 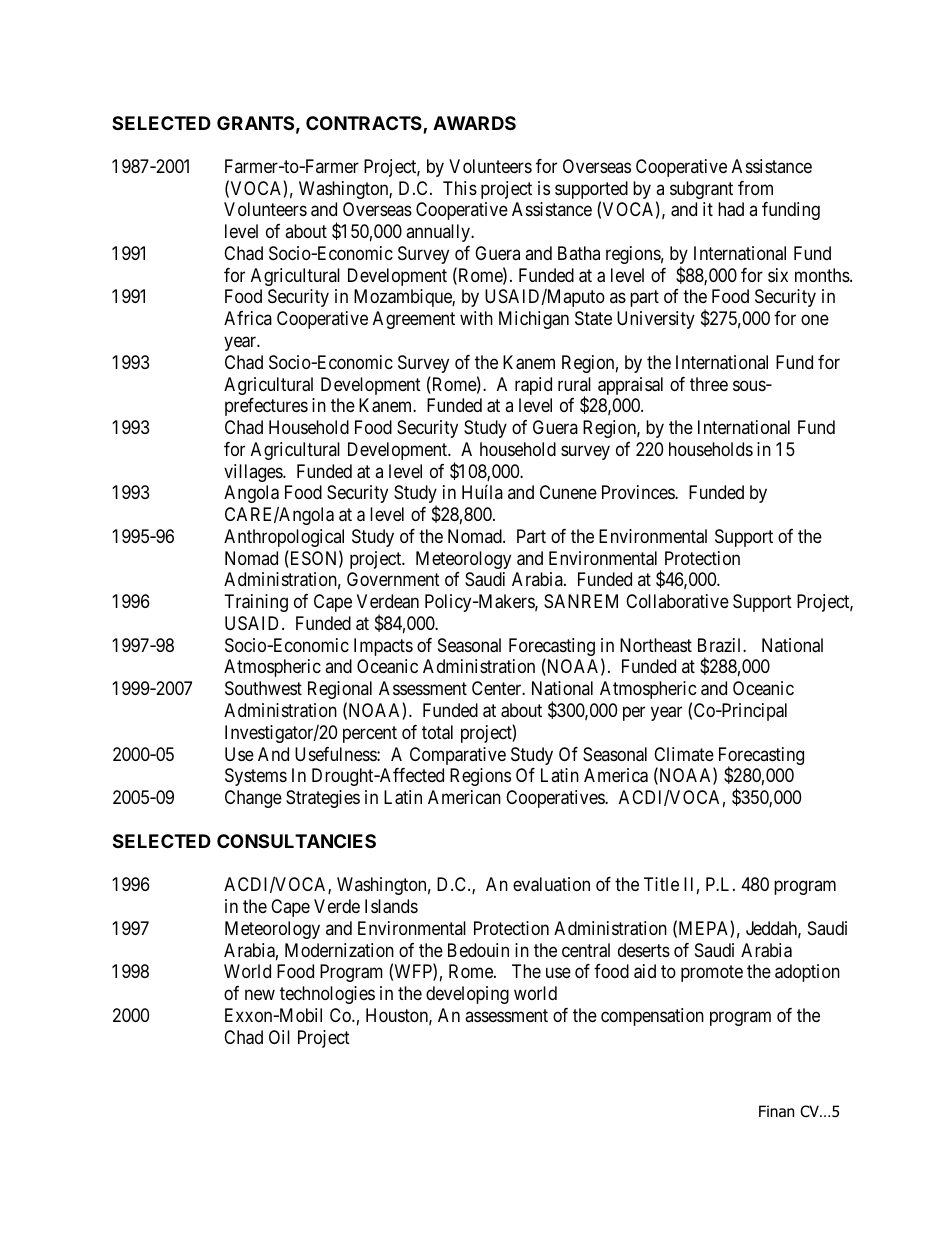 I want to click on from, so click(x=755, y=188).
